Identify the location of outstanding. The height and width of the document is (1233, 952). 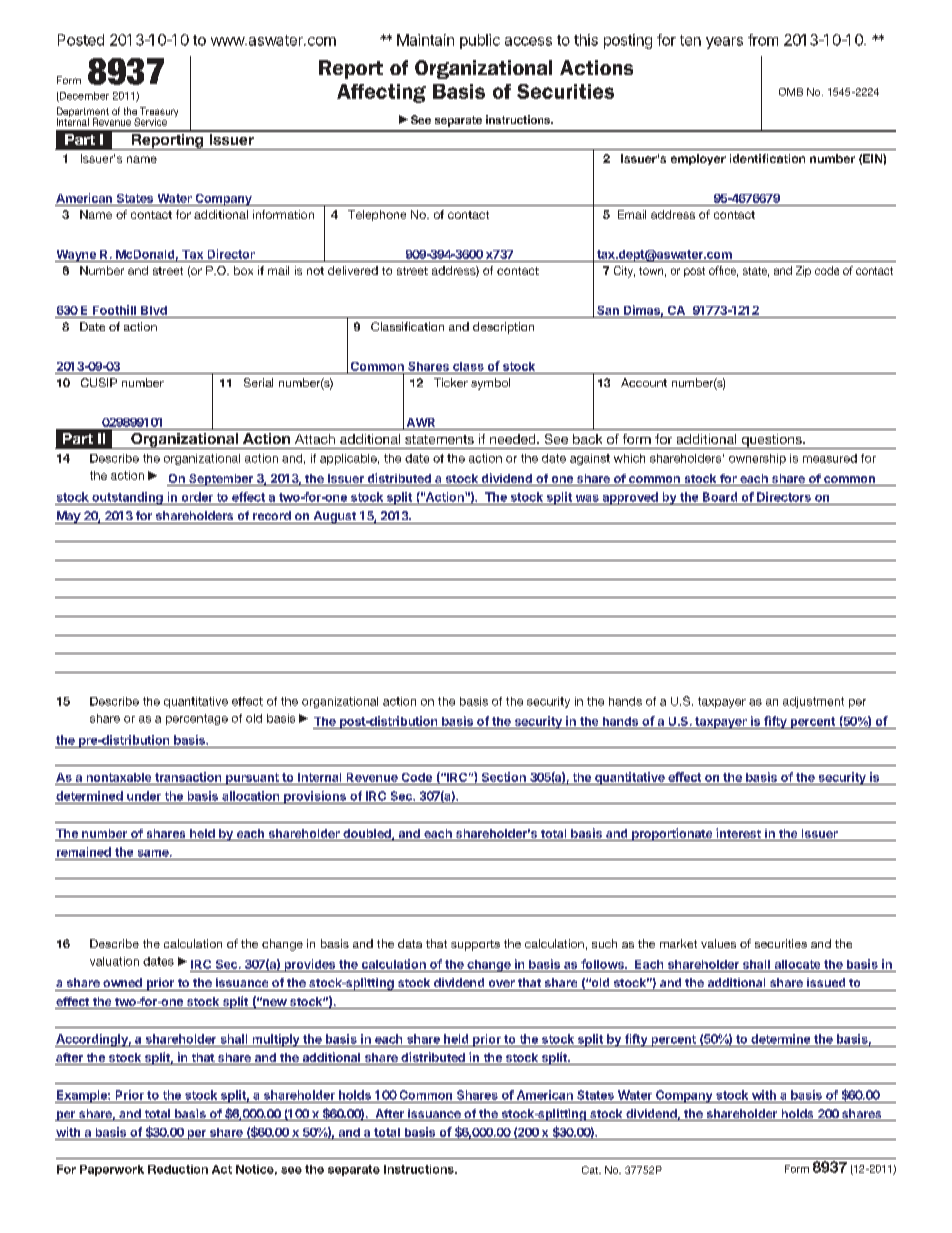
(127, 498).
